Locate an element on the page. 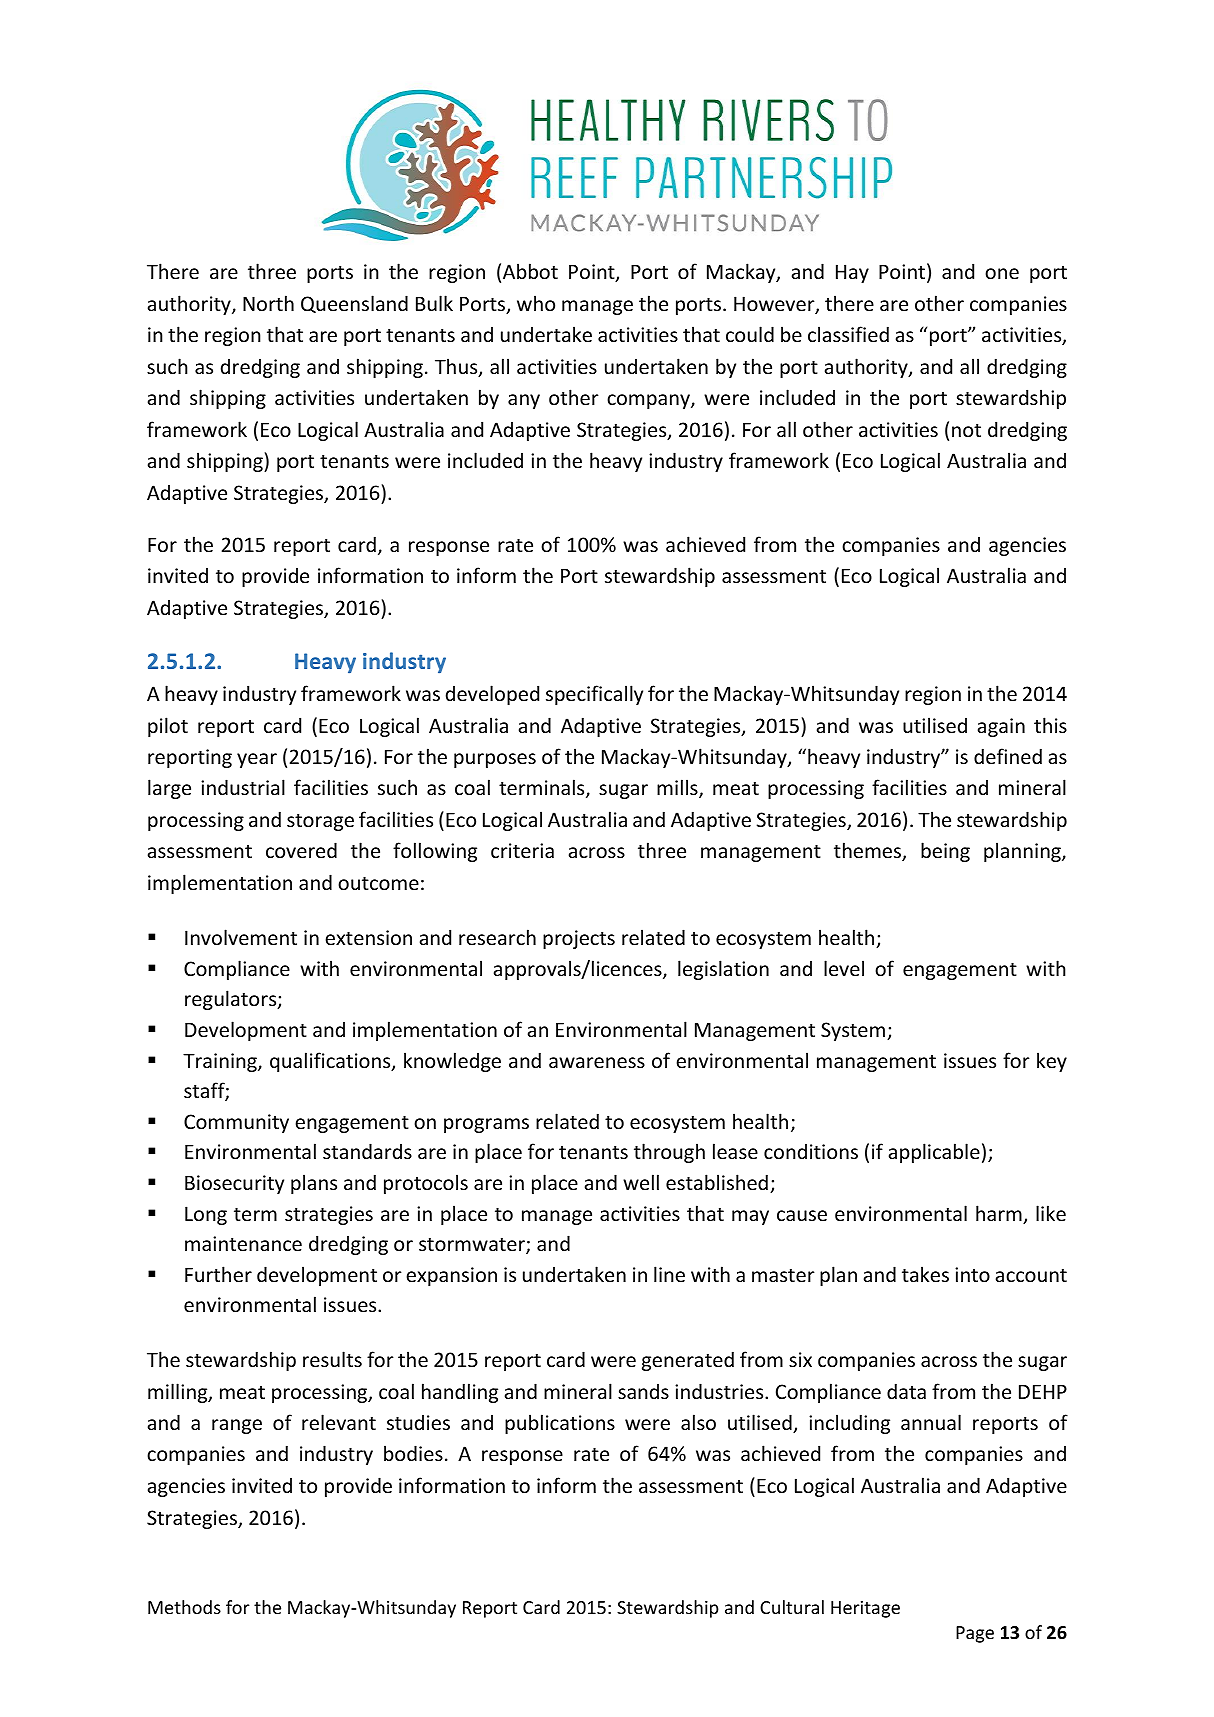 The image size is (1214, 1717). who is located at coordinates (536, 303).
